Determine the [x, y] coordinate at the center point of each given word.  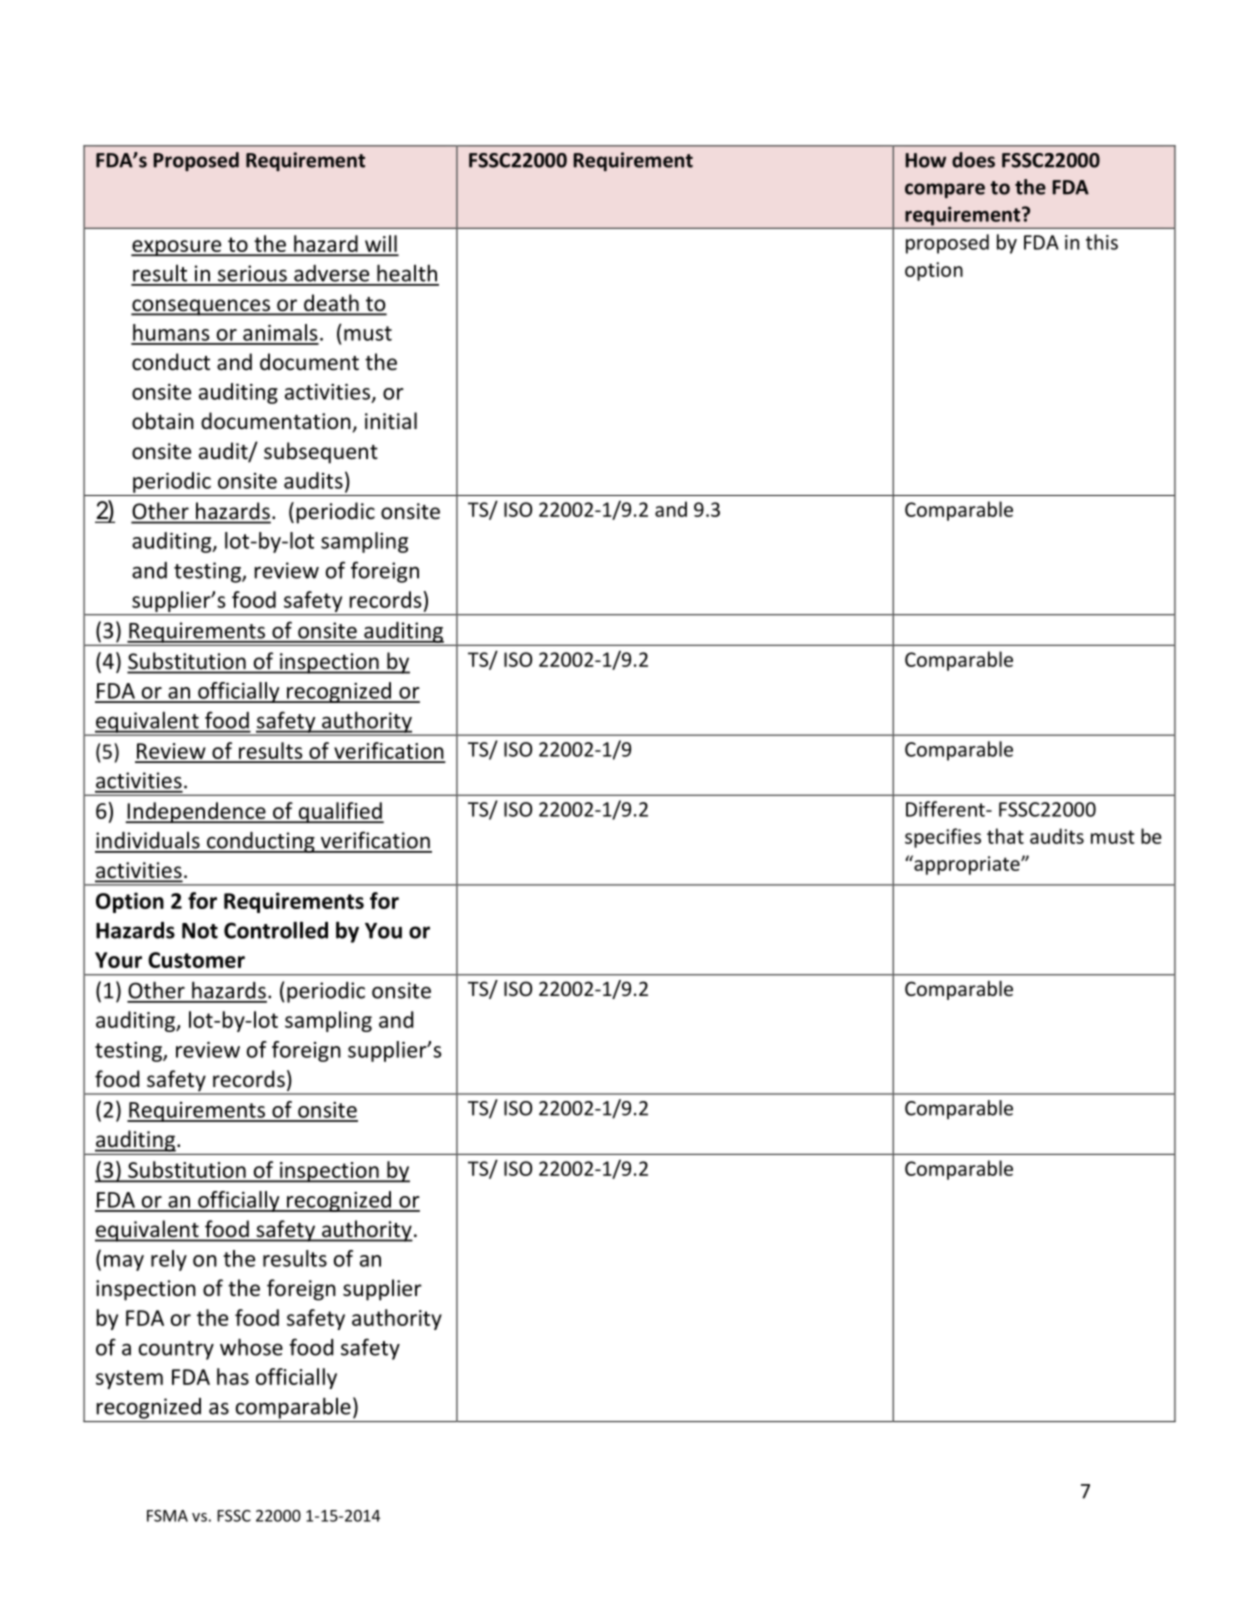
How [925, 160]
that [1005, 836]
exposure [177, 248]
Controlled [276, 930]
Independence [196, 812]
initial [391, 420]
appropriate [967, 865]
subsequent [321, 453]
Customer [196, 960]
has [233, 1376]
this [1102, 242]
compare [945, 190]
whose [251, 1347]
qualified [340, 812]
